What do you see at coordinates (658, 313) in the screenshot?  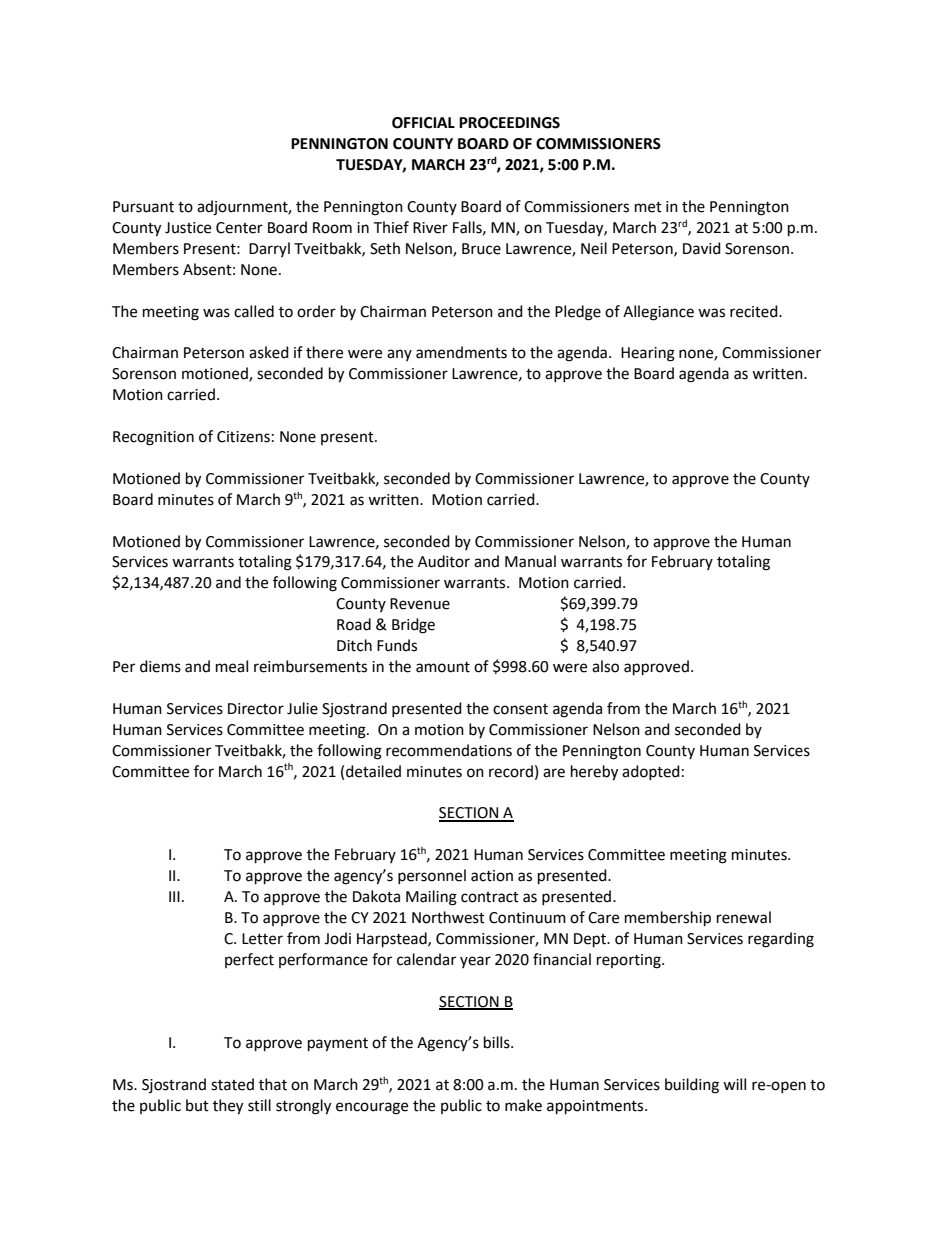 I see `Allegiance` at bounding box center [658, 313].
